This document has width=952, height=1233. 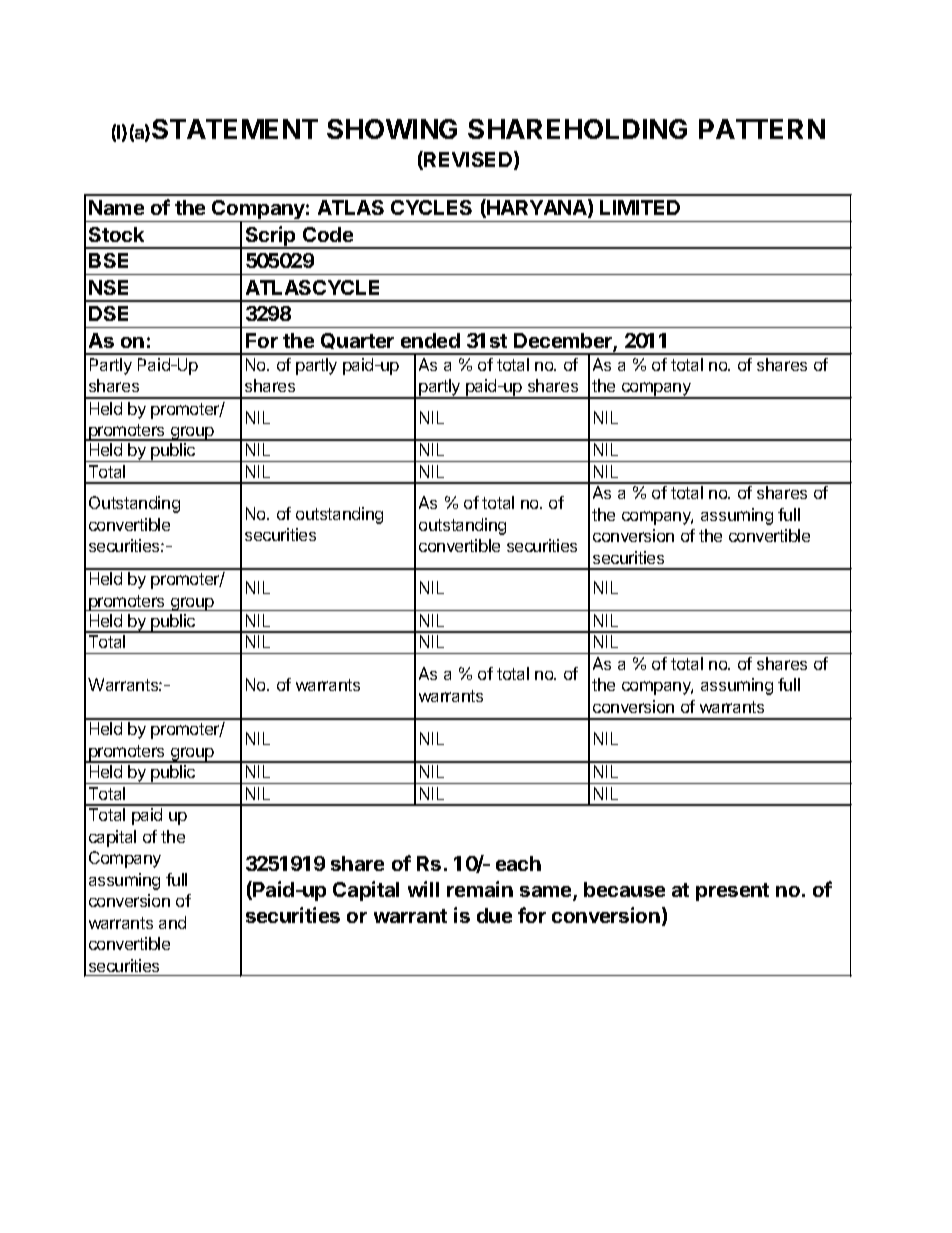 I want to click on will, so click(x=423, y=889).
